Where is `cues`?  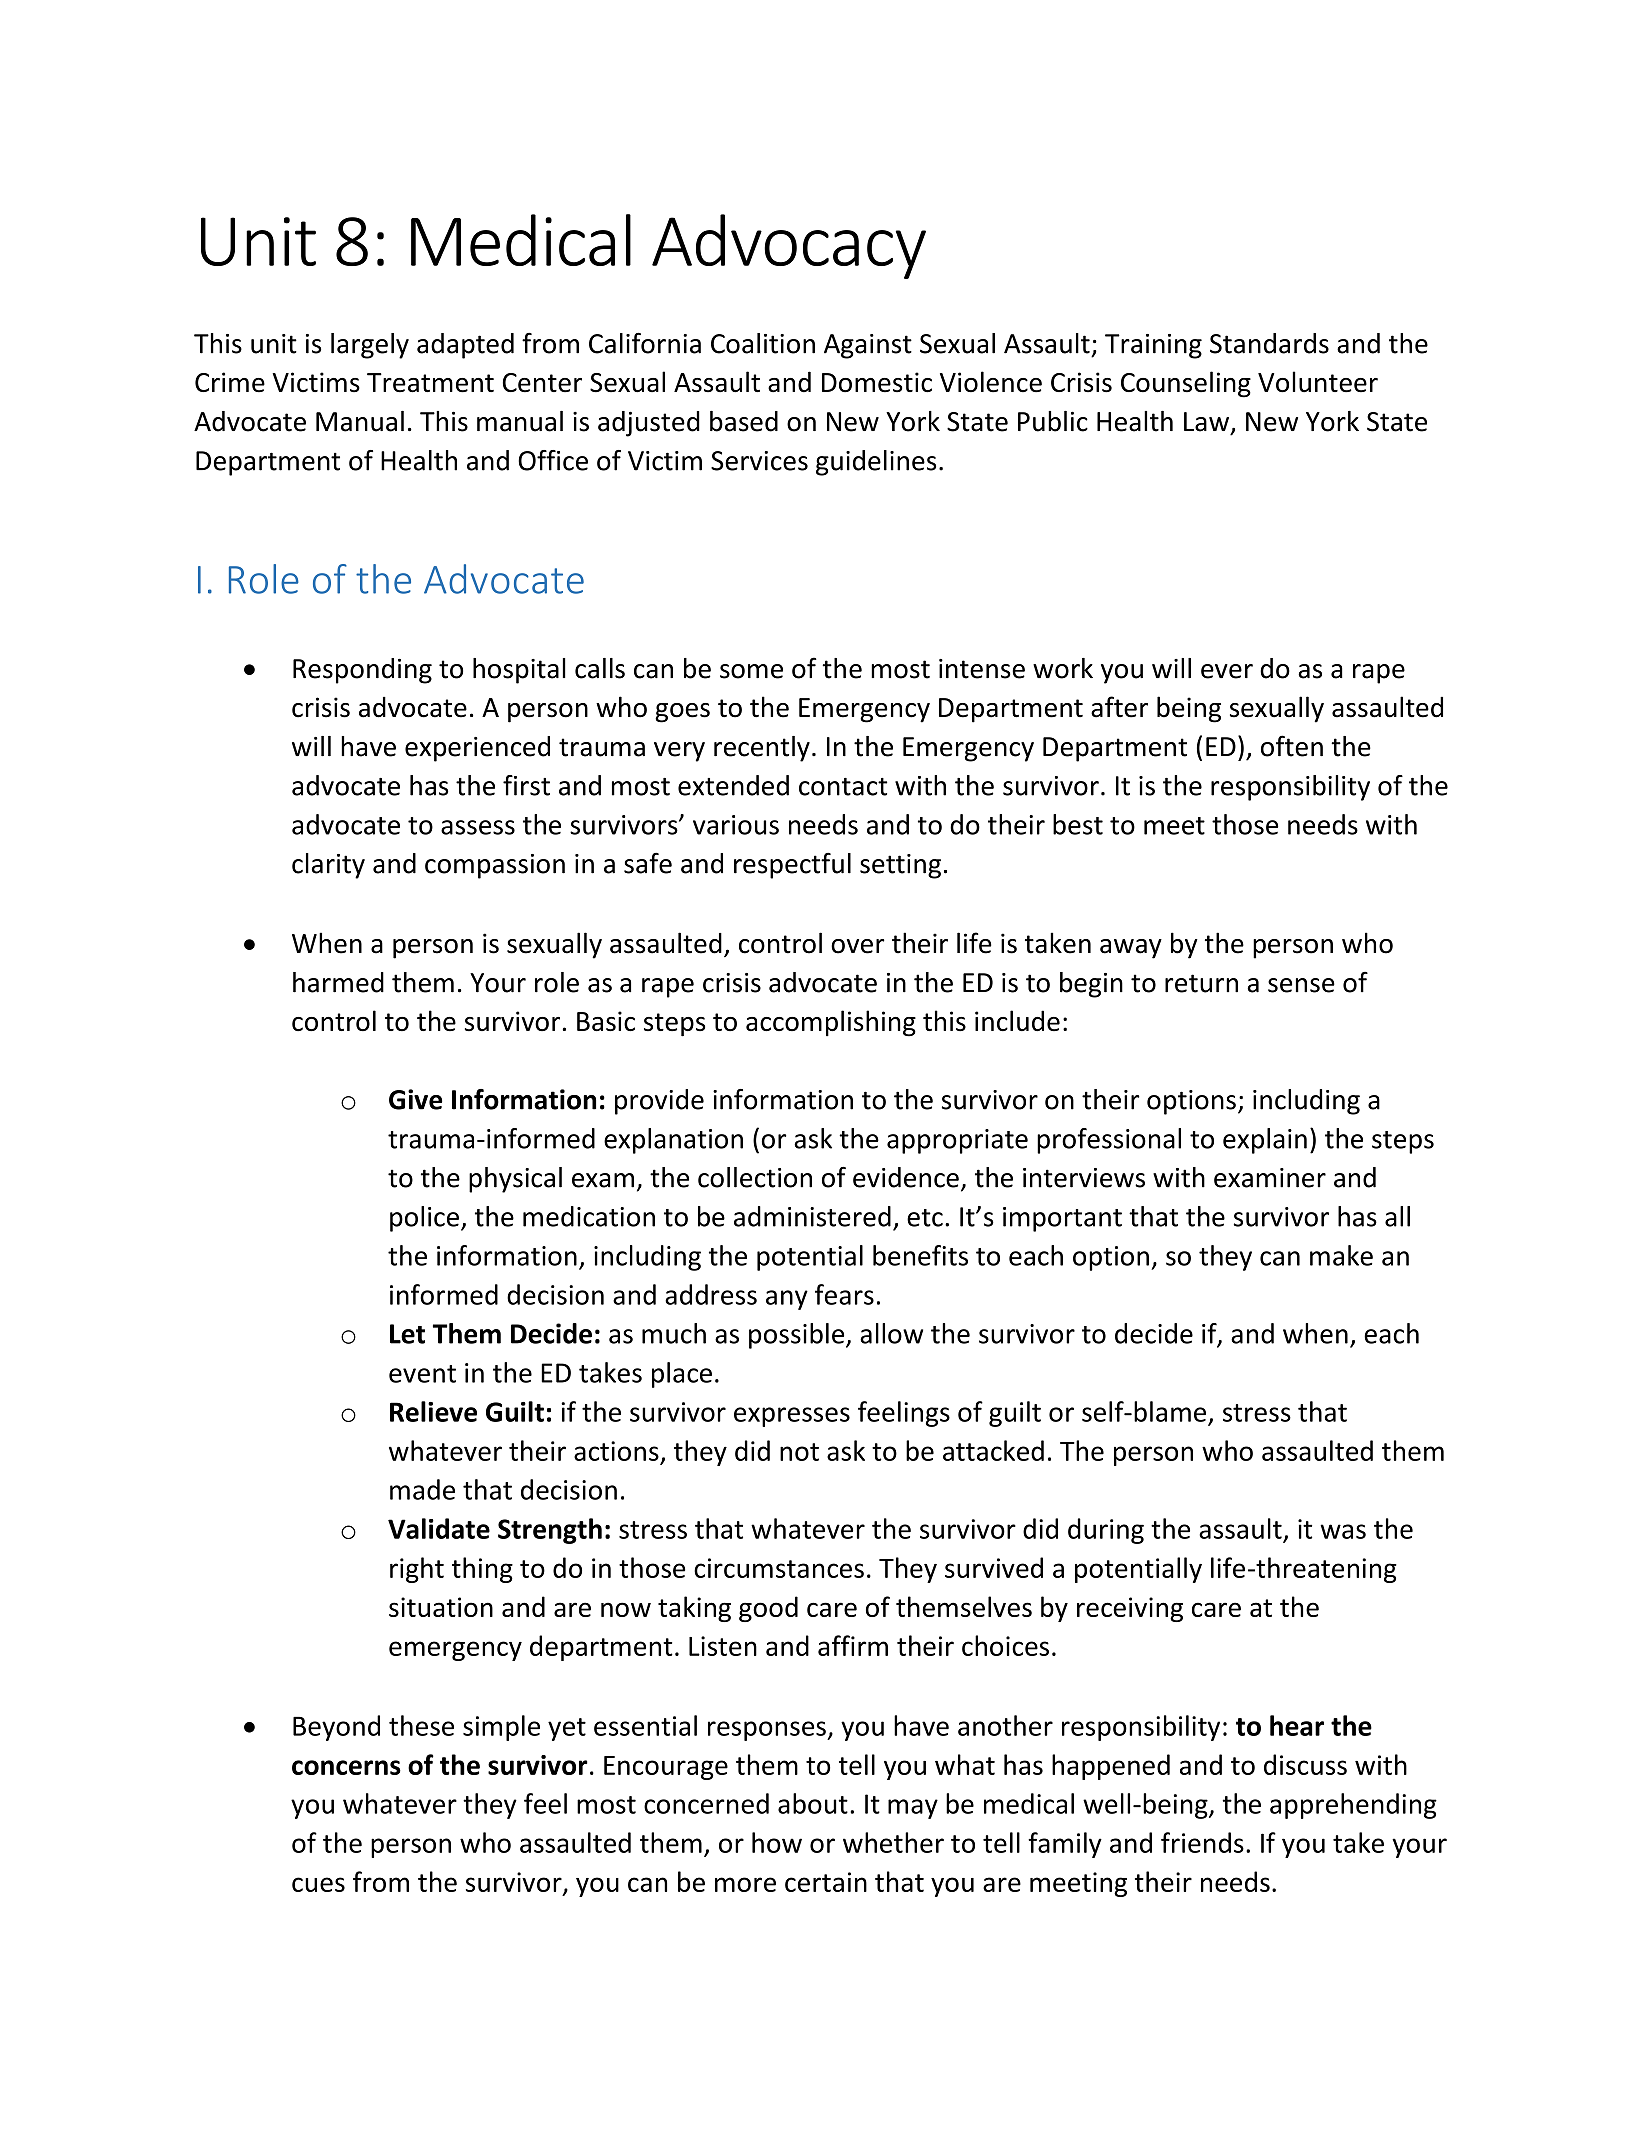
cues is located at coordinates (318, 1884).
